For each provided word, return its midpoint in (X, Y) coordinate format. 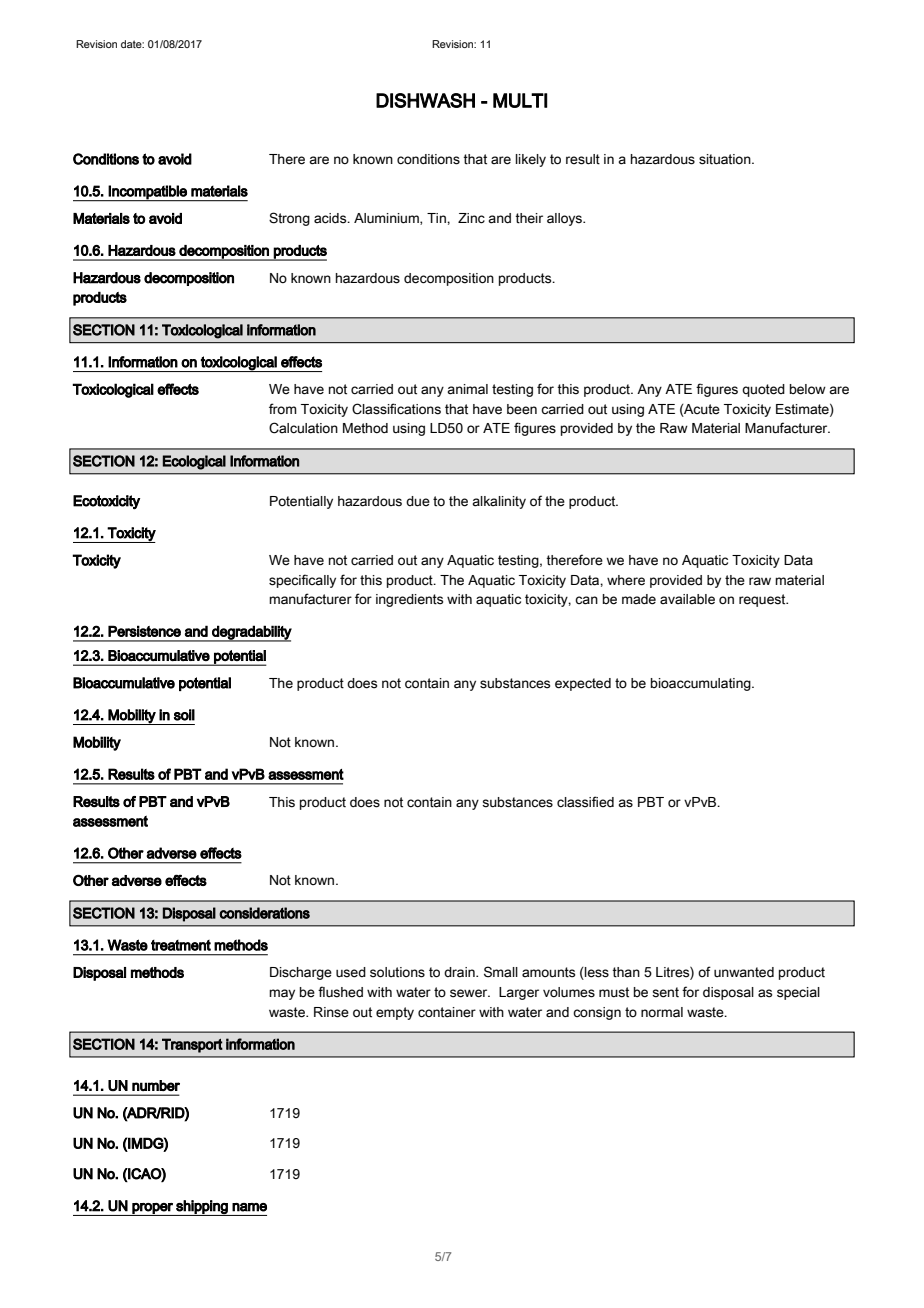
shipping (202, 1208)
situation (726, 159)
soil (184, 715)
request (763, 600)
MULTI (520, 100)
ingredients (409, 600)
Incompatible (148, 193)
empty (395, 1013)
